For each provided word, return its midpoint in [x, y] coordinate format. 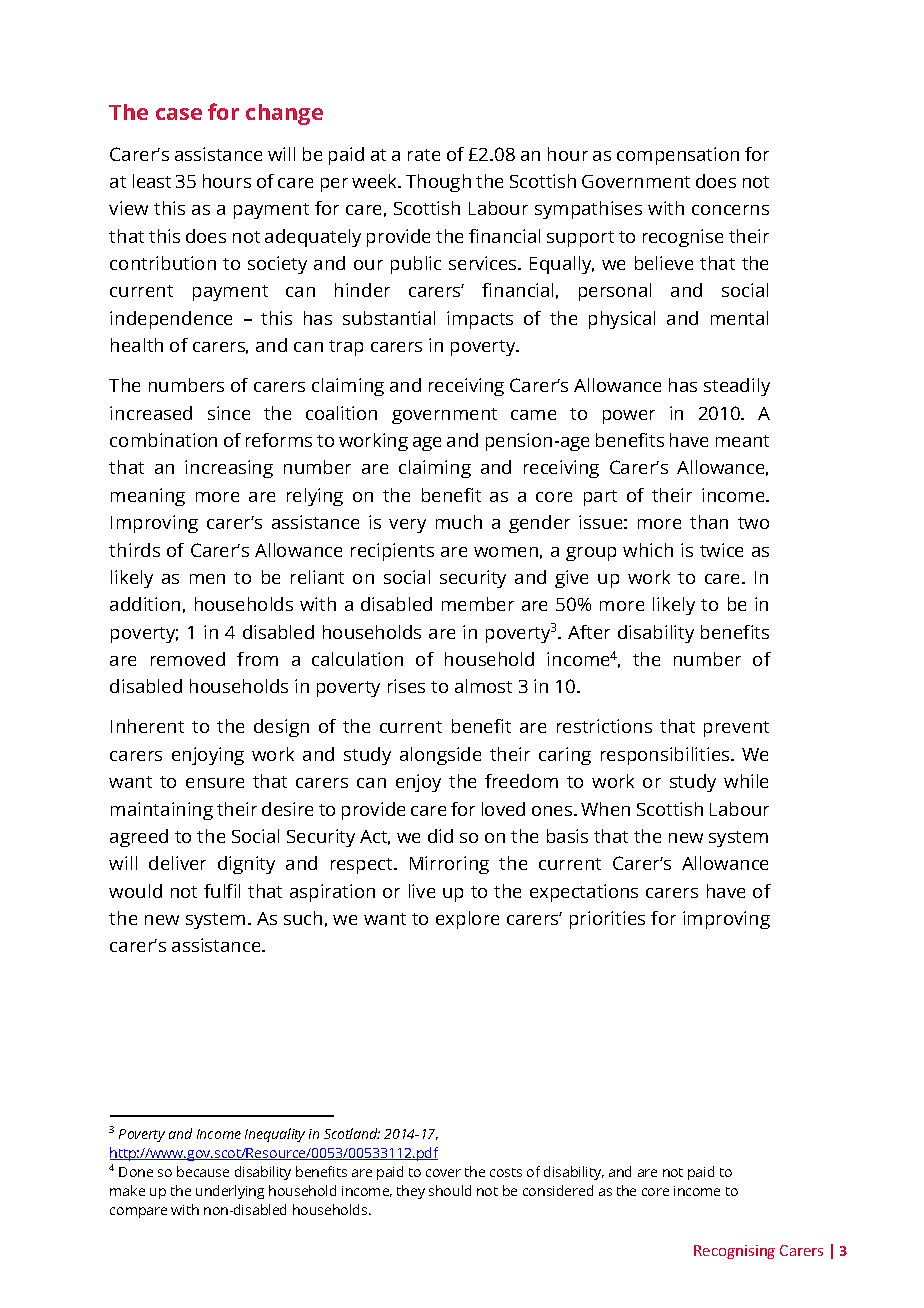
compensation [678, 156]
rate [424, 155]
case [179, 114]
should [450, 1190]
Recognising [734, 1252]
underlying [230, 1192]
